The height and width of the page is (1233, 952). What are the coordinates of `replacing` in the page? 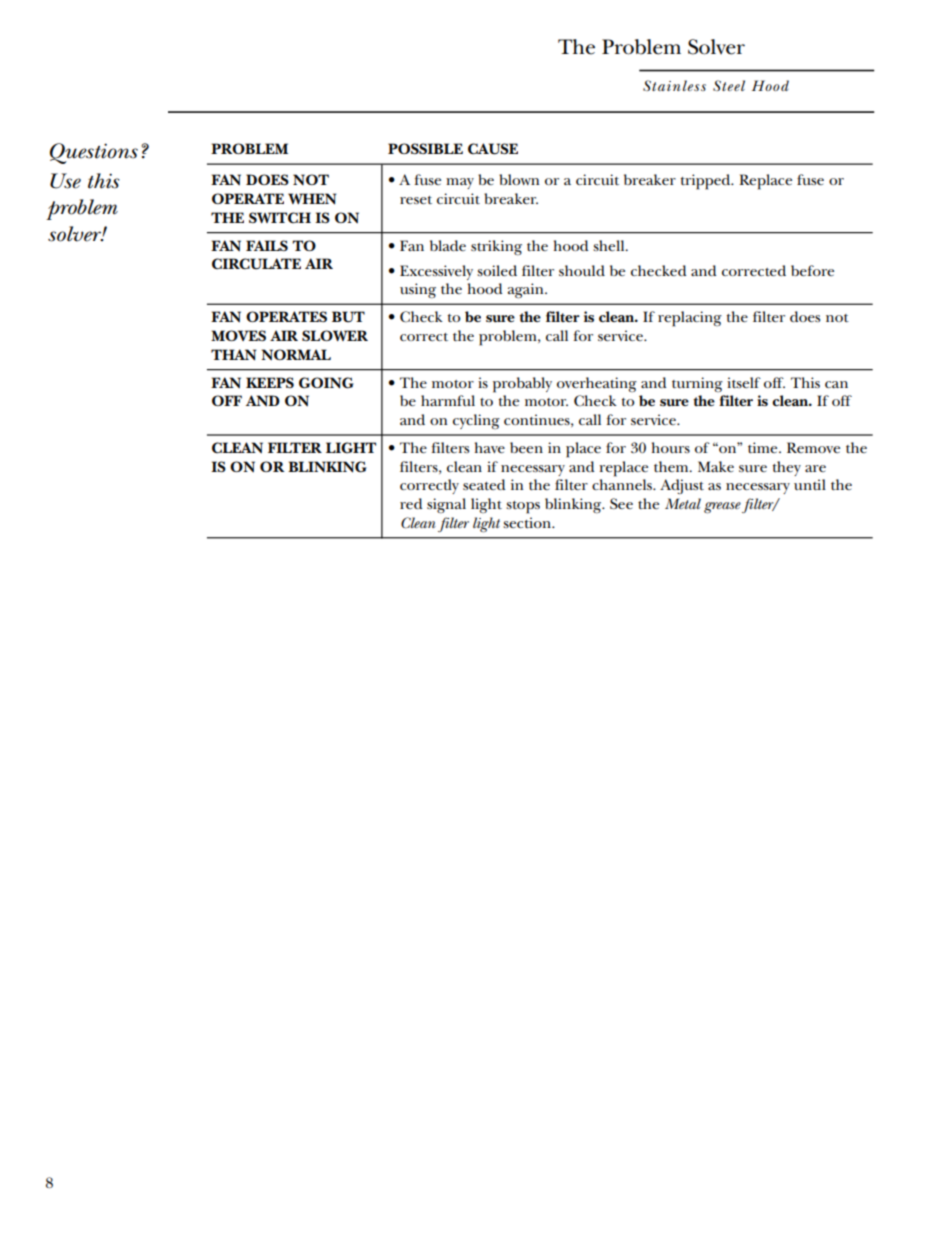 It's located at (690, 319).
